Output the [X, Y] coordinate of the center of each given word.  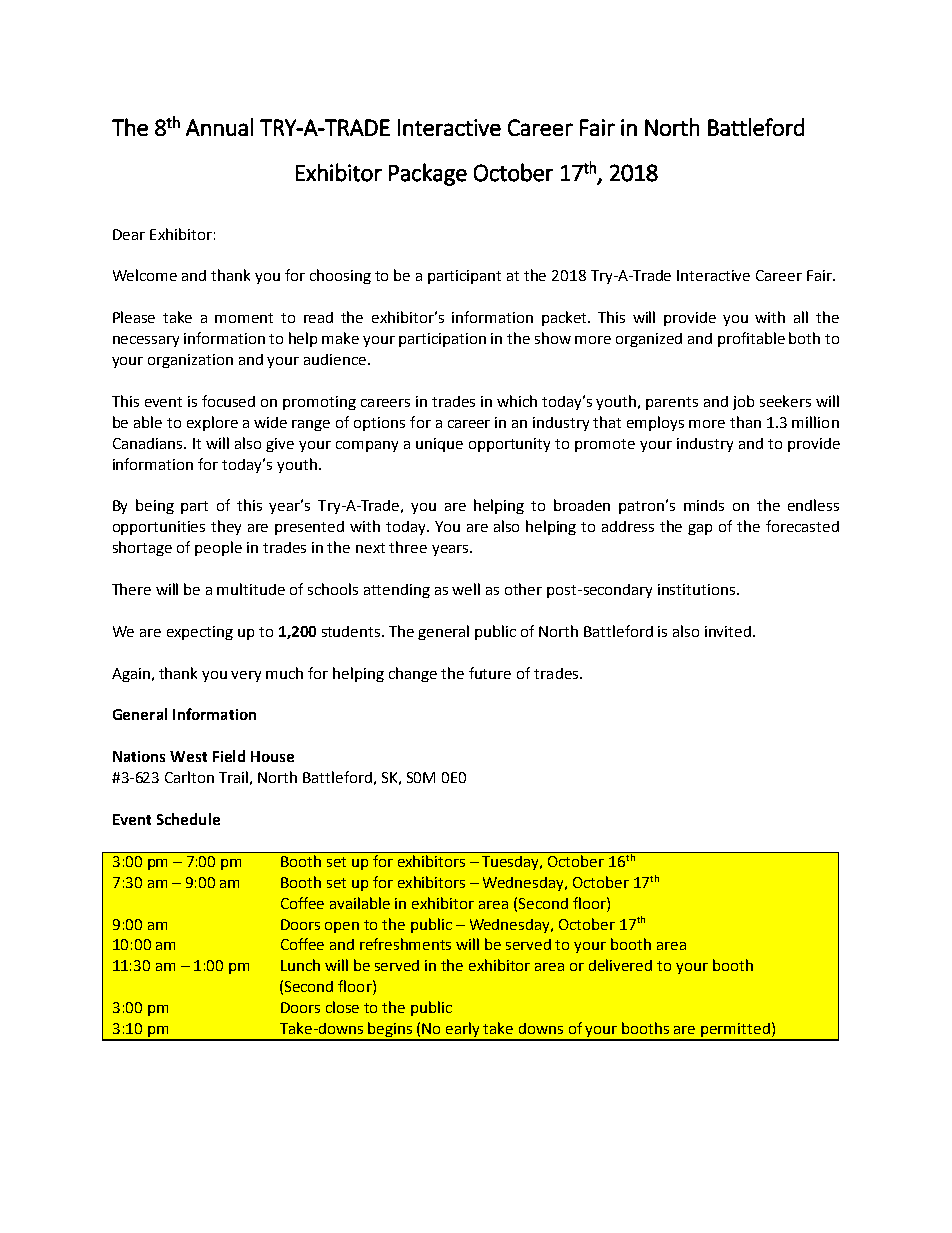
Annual [219, 127]
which [517, 401]
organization [190, 361]
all [801, 317]
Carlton [189, 777]
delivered [620, 965]
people [218, 548]
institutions [698, 589]
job [743, 402]
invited [729, 631]
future [490, 673]
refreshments [405, 944]
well [466, 589]
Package [428, 174]
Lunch [300, 965]
